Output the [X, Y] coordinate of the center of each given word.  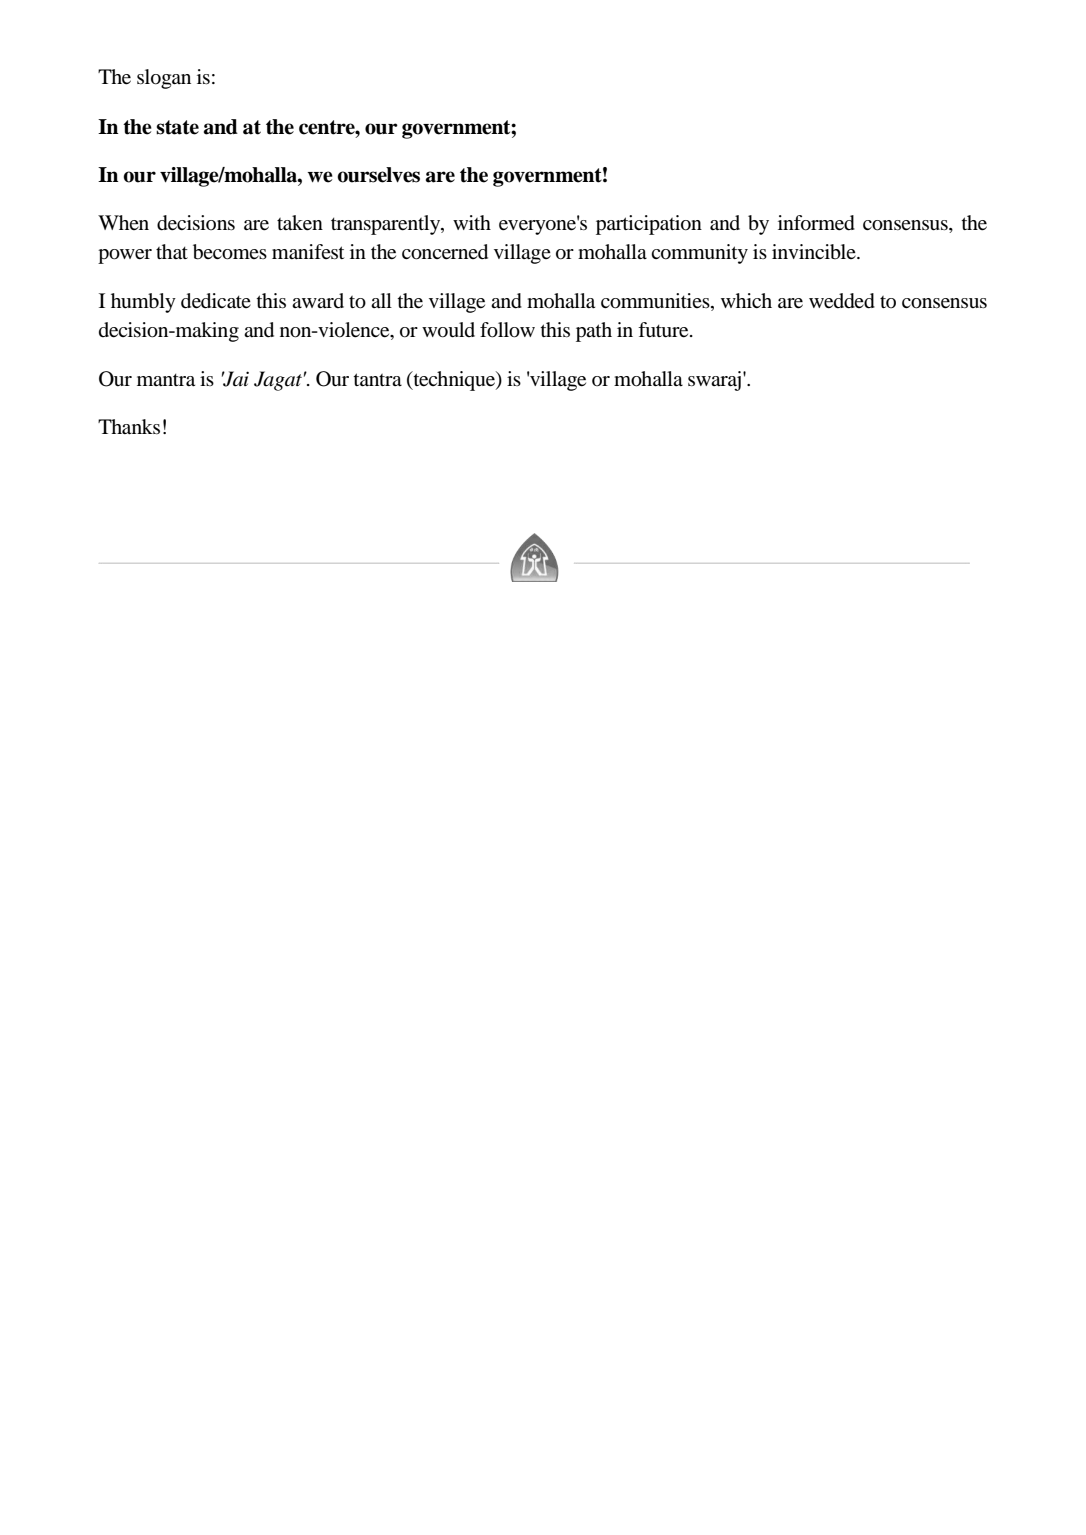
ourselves [378, 175]
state [177, 127]
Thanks [129, 427]
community [699, 254]
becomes [230, 252]
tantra [378, 379]
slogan [164, 79]
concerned [445, 252]
